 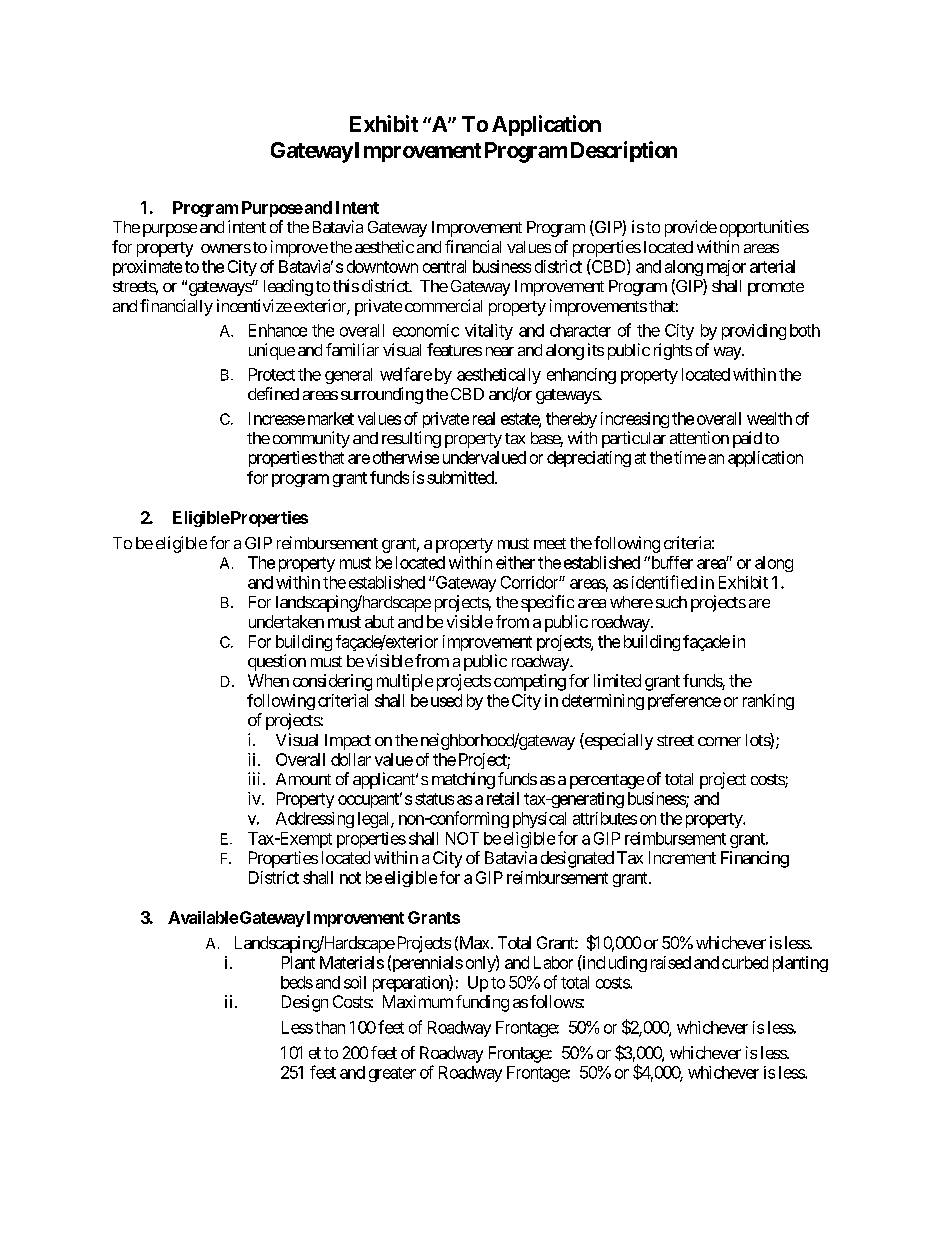 What do you see at coordinates (684, 702) in the screenshot?
I see `preference` at bounding box center [684, 702].
